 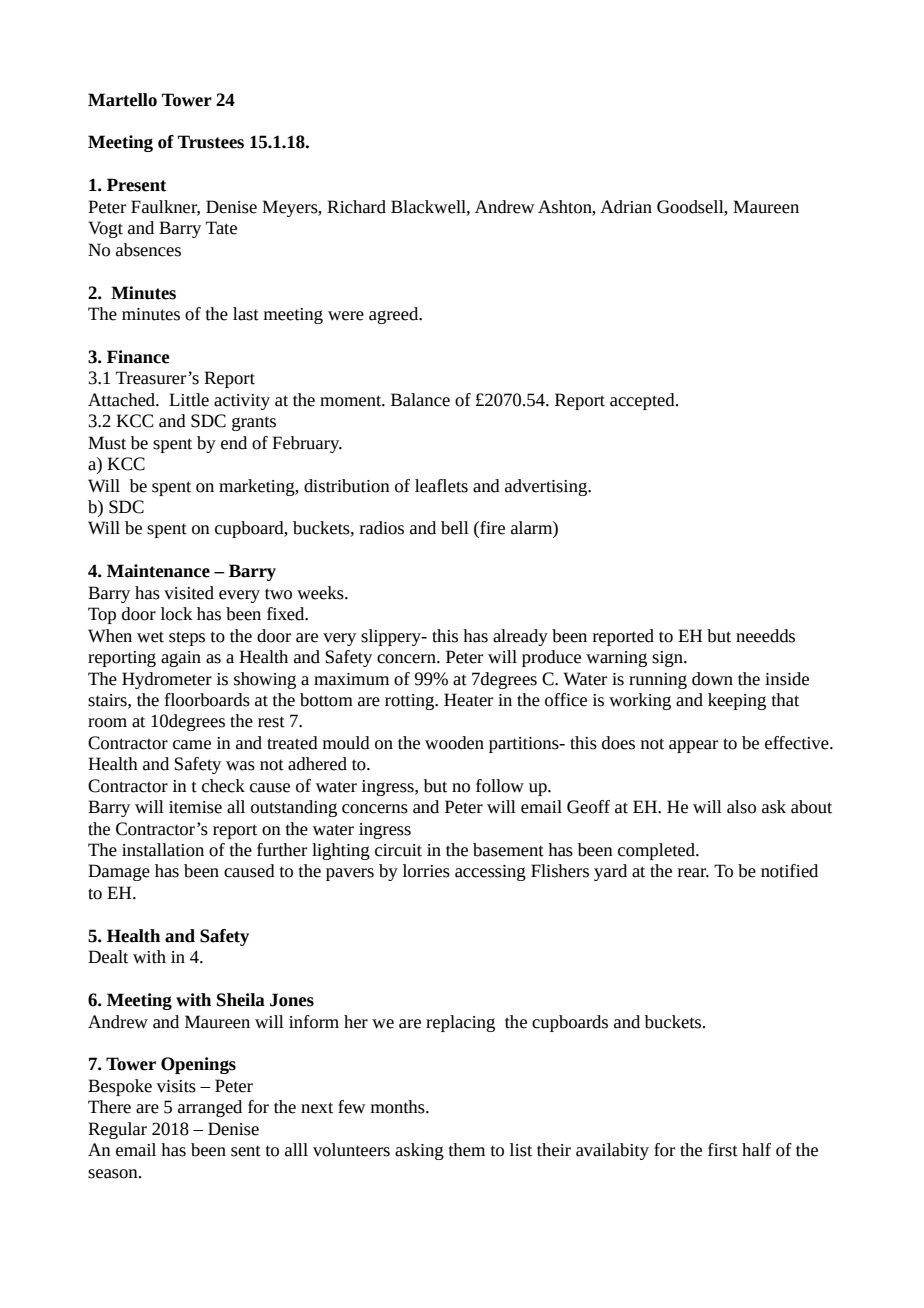 I want to click on first, so click(x=723, y=1150).
